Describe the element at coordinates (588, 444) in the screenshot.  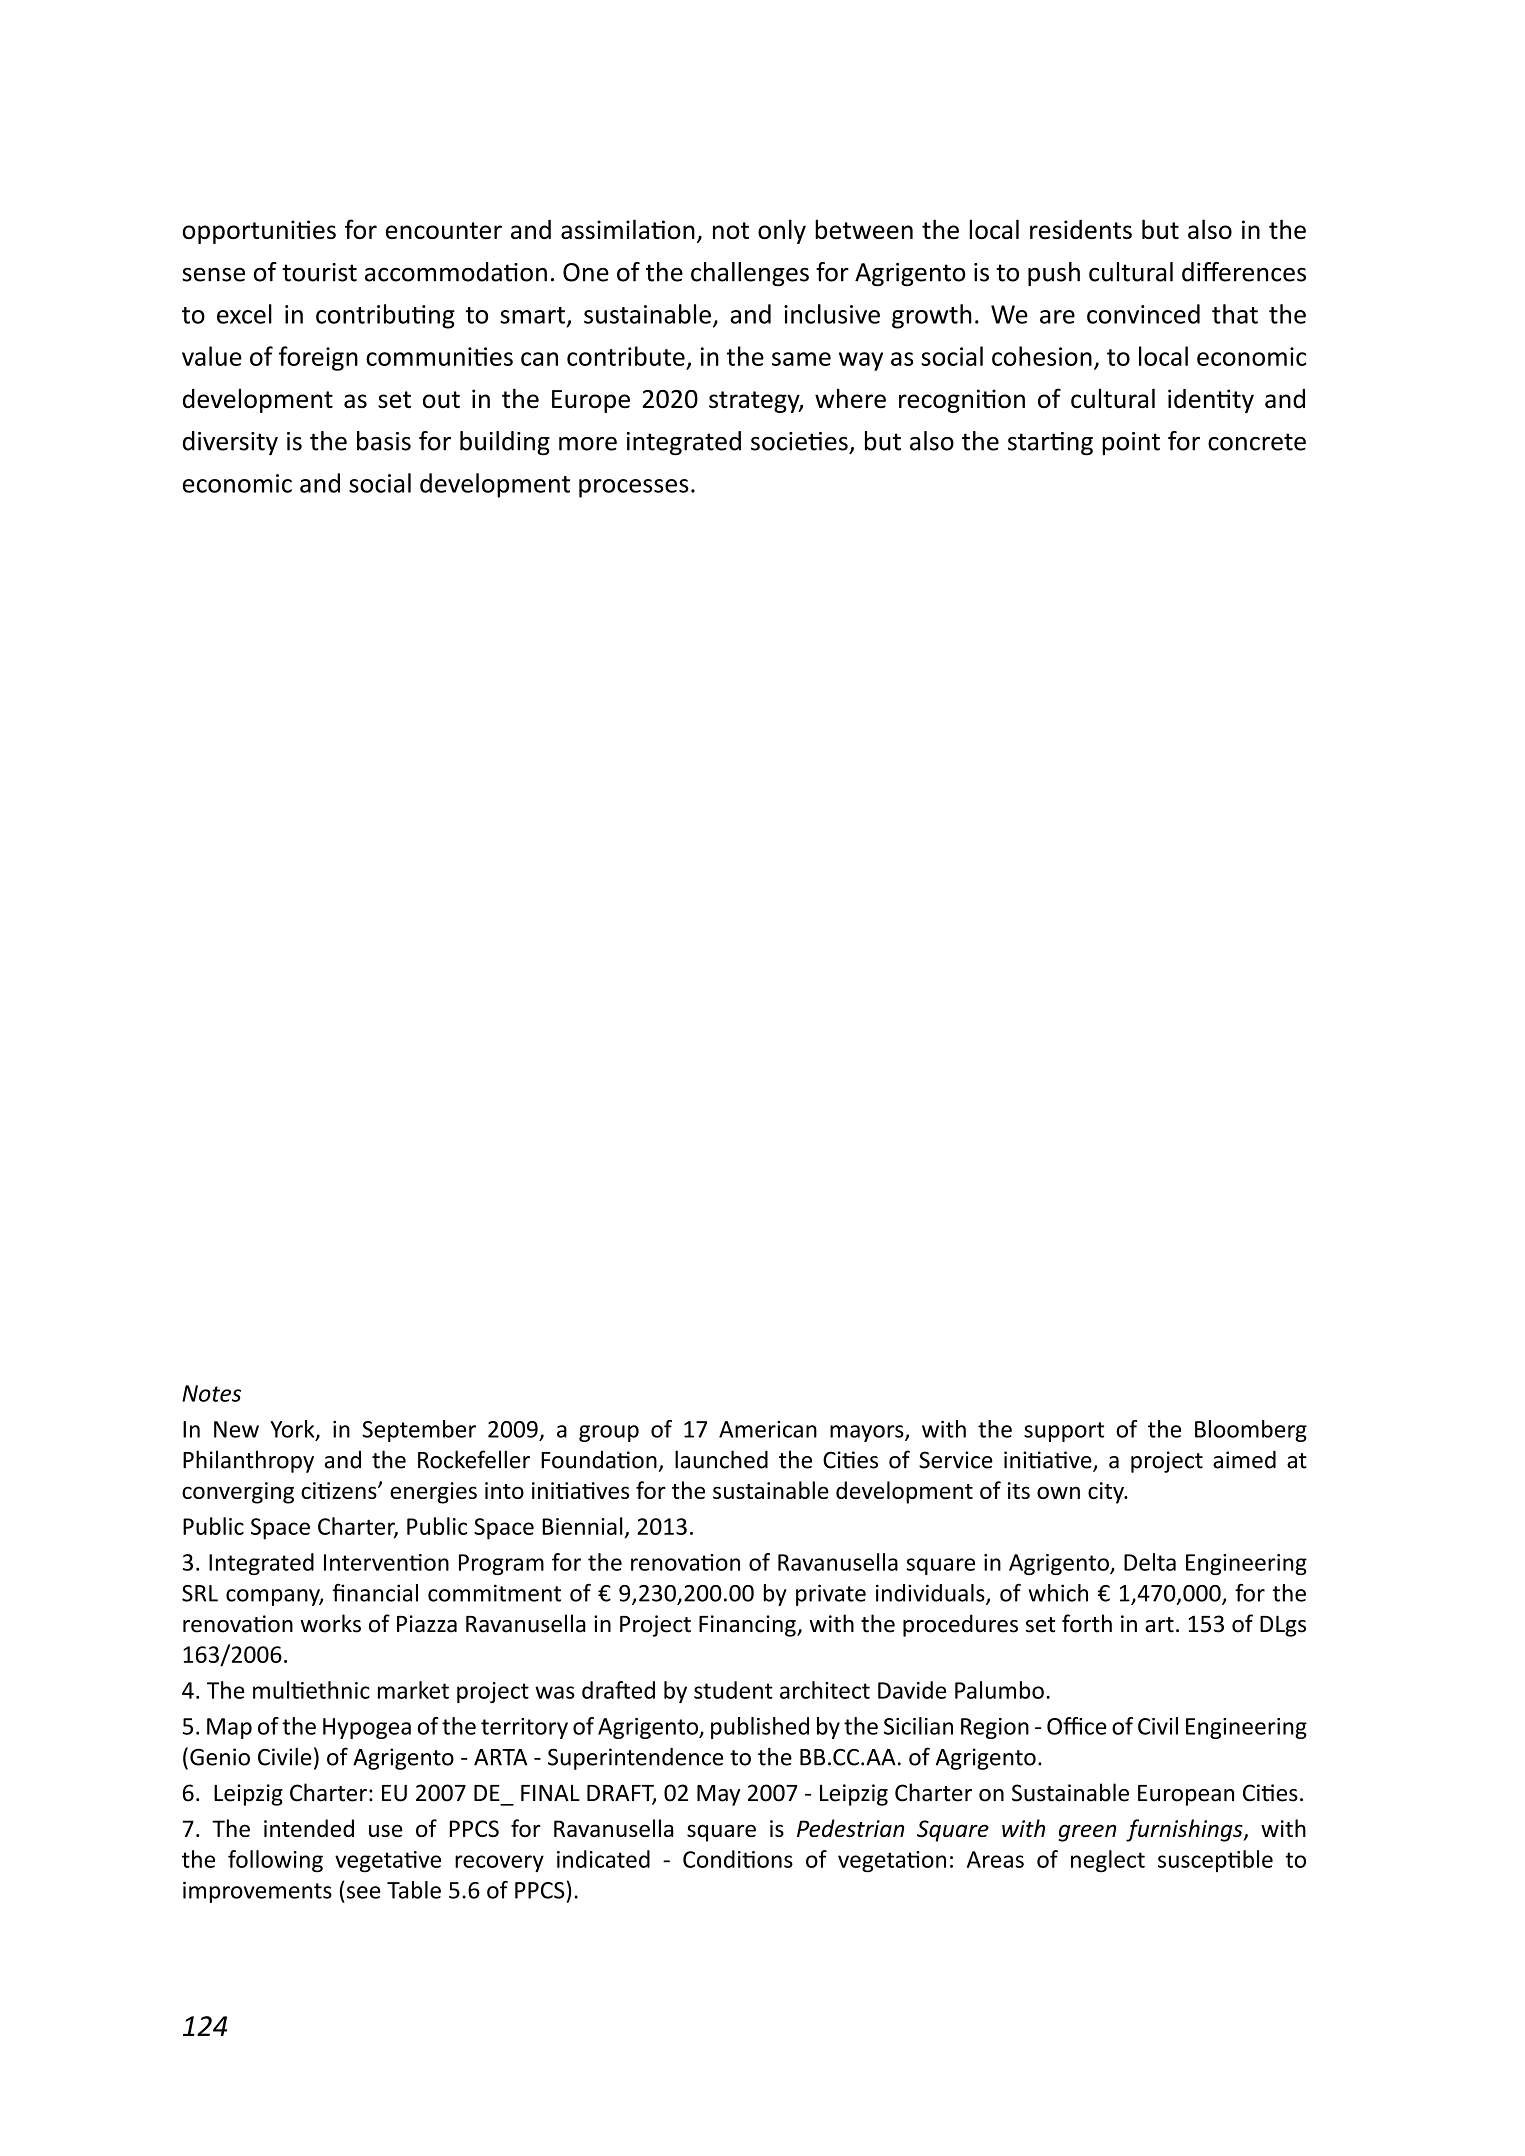
I see `more` at that location.
